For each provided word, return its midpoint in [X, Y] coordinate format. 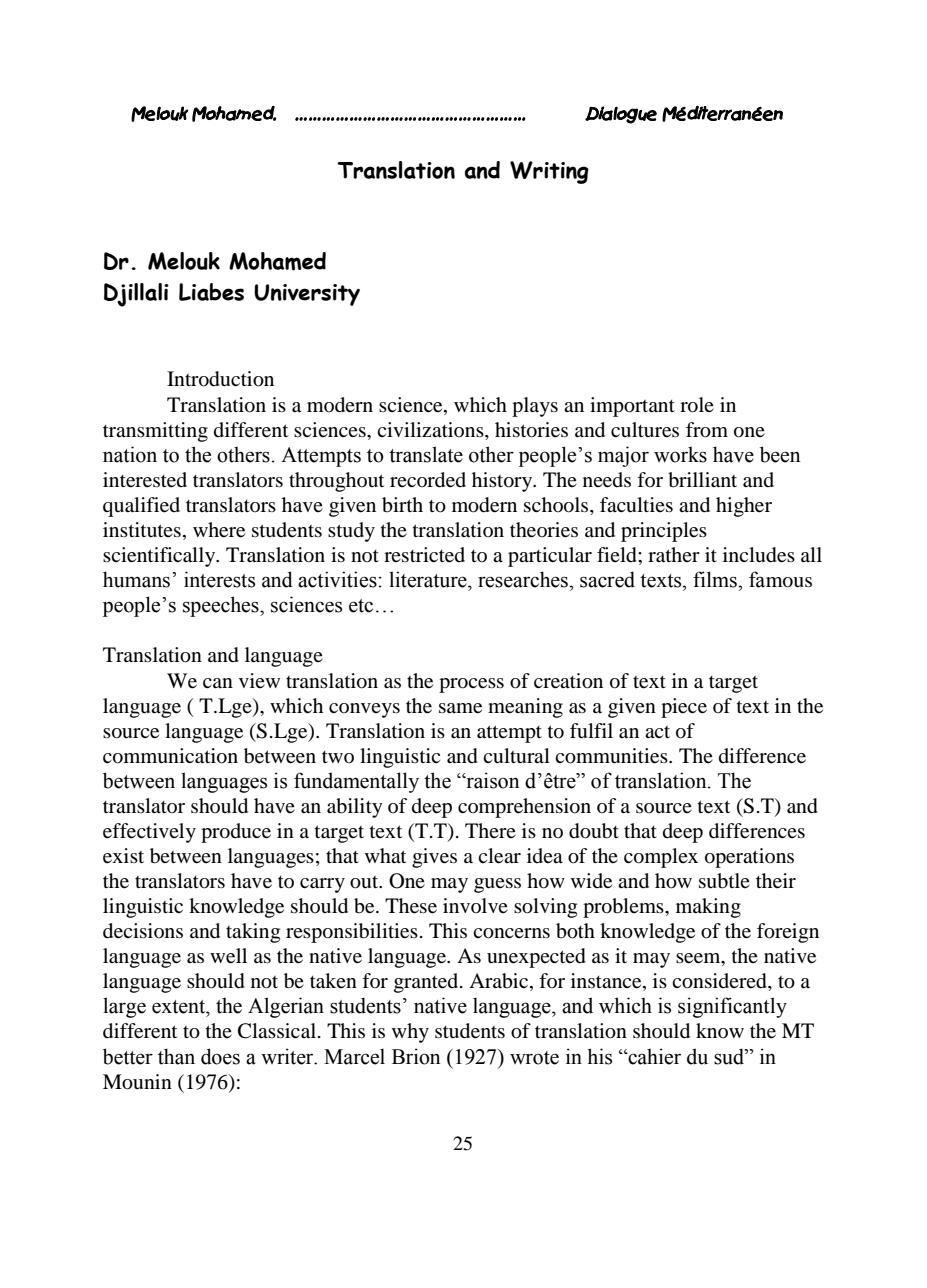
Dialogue [621, 115]
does [220, 1056]
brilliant [702, 480]
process [471, 685]
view [259, 680]
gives [434, 858]
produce [236, 833]
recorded [428, 480]
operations [749, 858]
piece [684, 708]
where [219, 530]
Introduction [220, 379]
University [307, 295]
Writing [549, 172]
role [697, 405]
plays [535, 407]
